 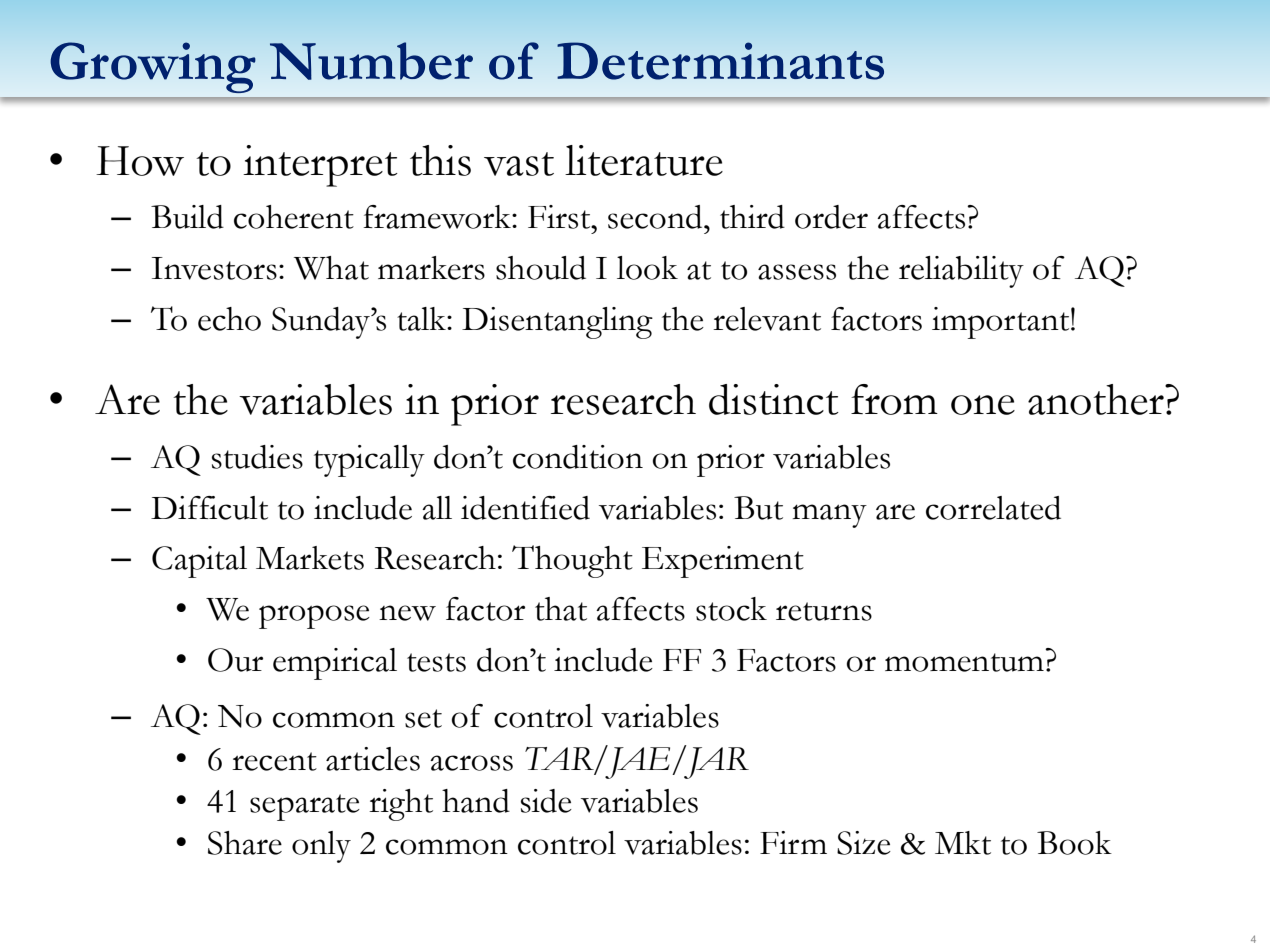 I want to click on Mkt, so click(x=963, y=843).
